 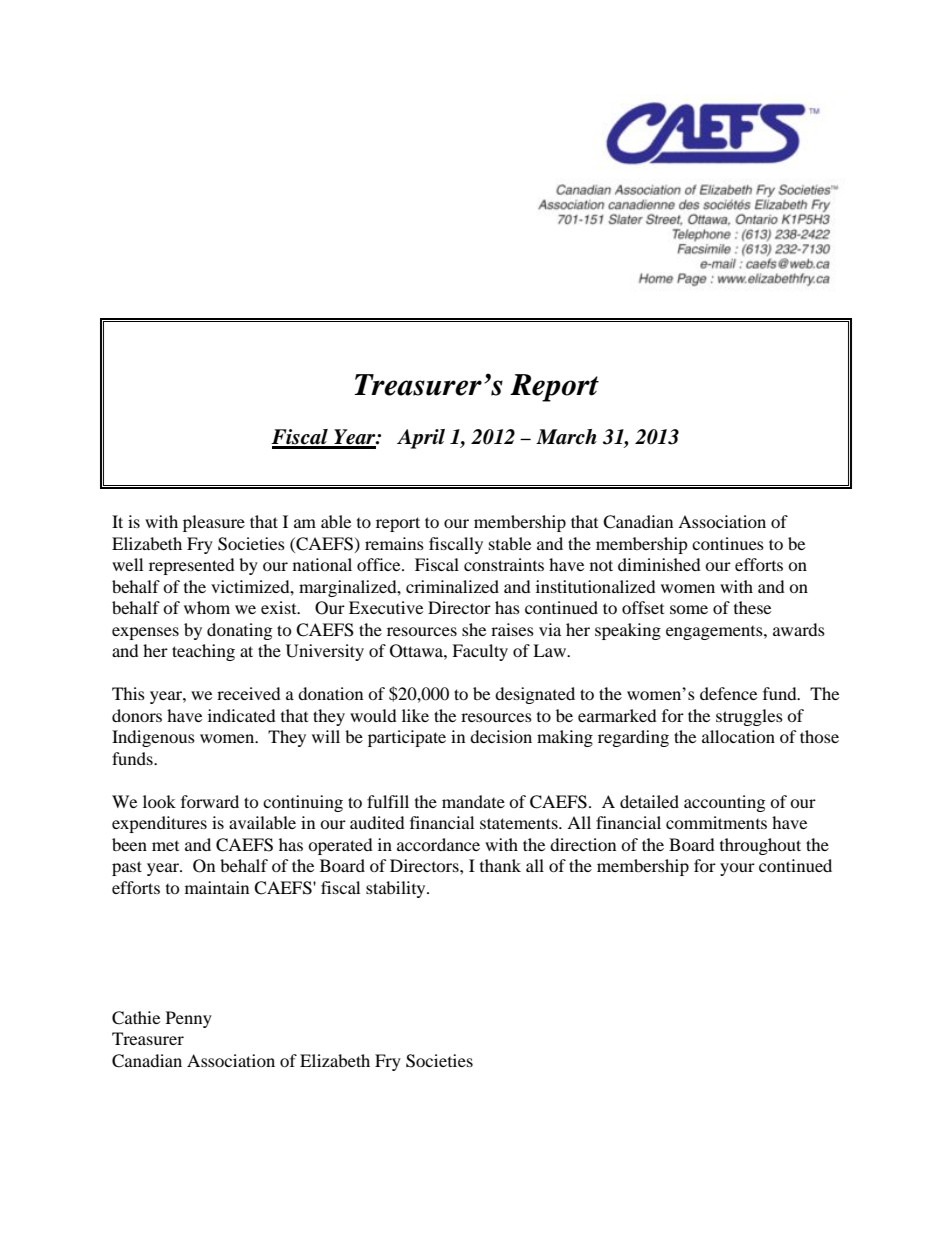 What do you see at coordinates (480, 652) in the image?
I see `Faculty` at bounding box center [480, 652].
